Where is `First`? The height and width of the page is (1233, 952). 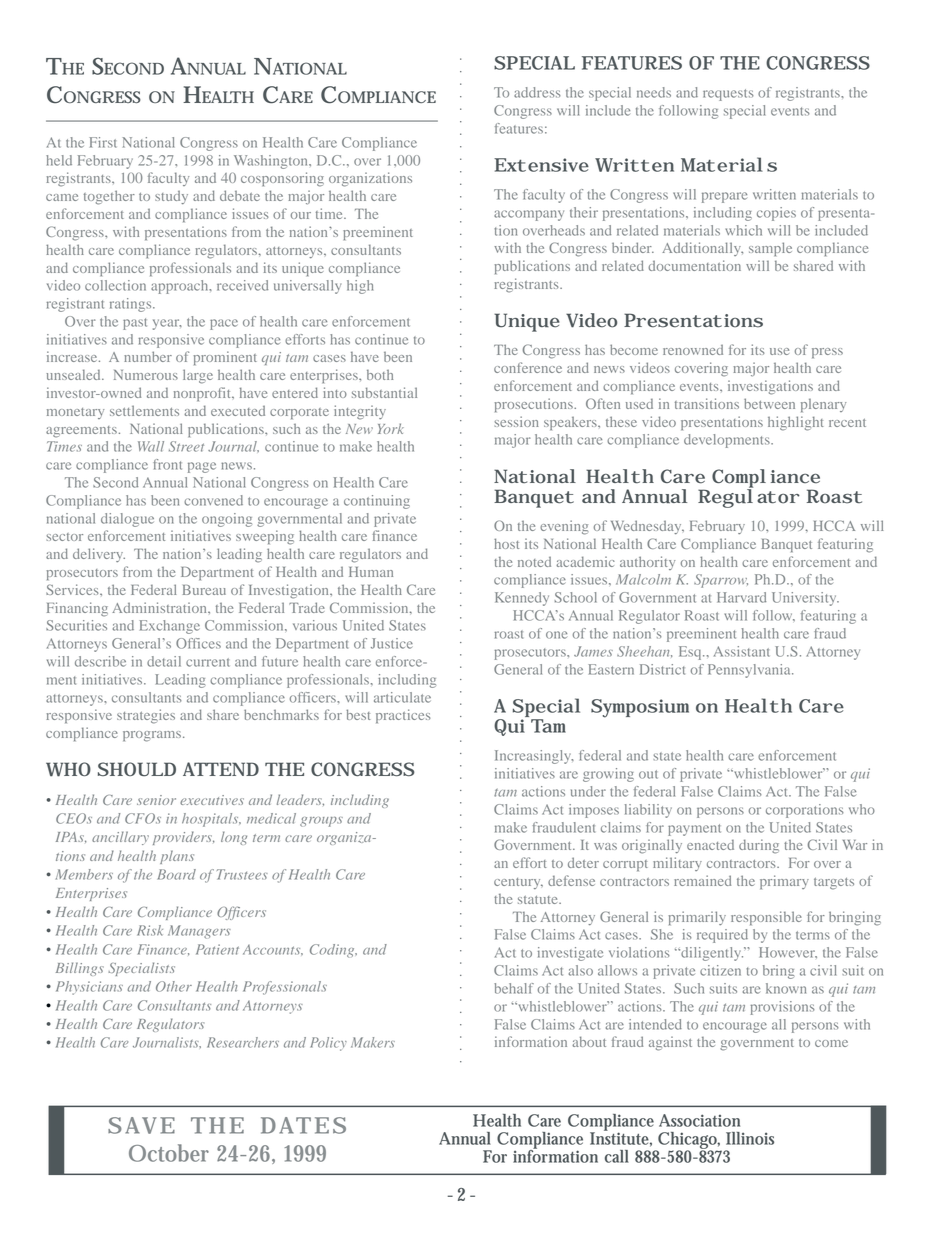 First is located at coordinates (103, 142).
